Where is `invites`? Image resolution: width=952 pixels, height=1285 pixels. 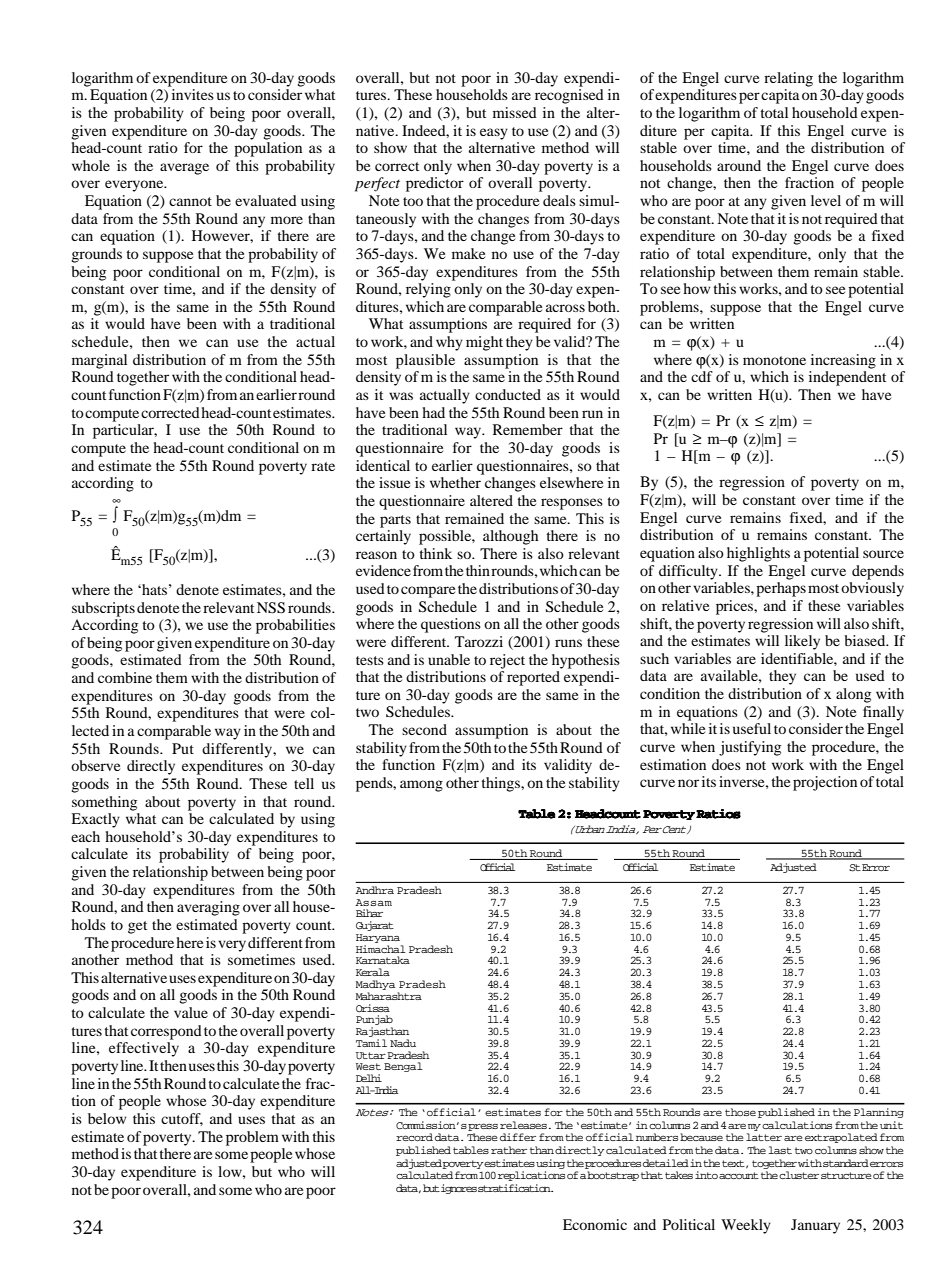
invites is located at coordinates (193, 94).
